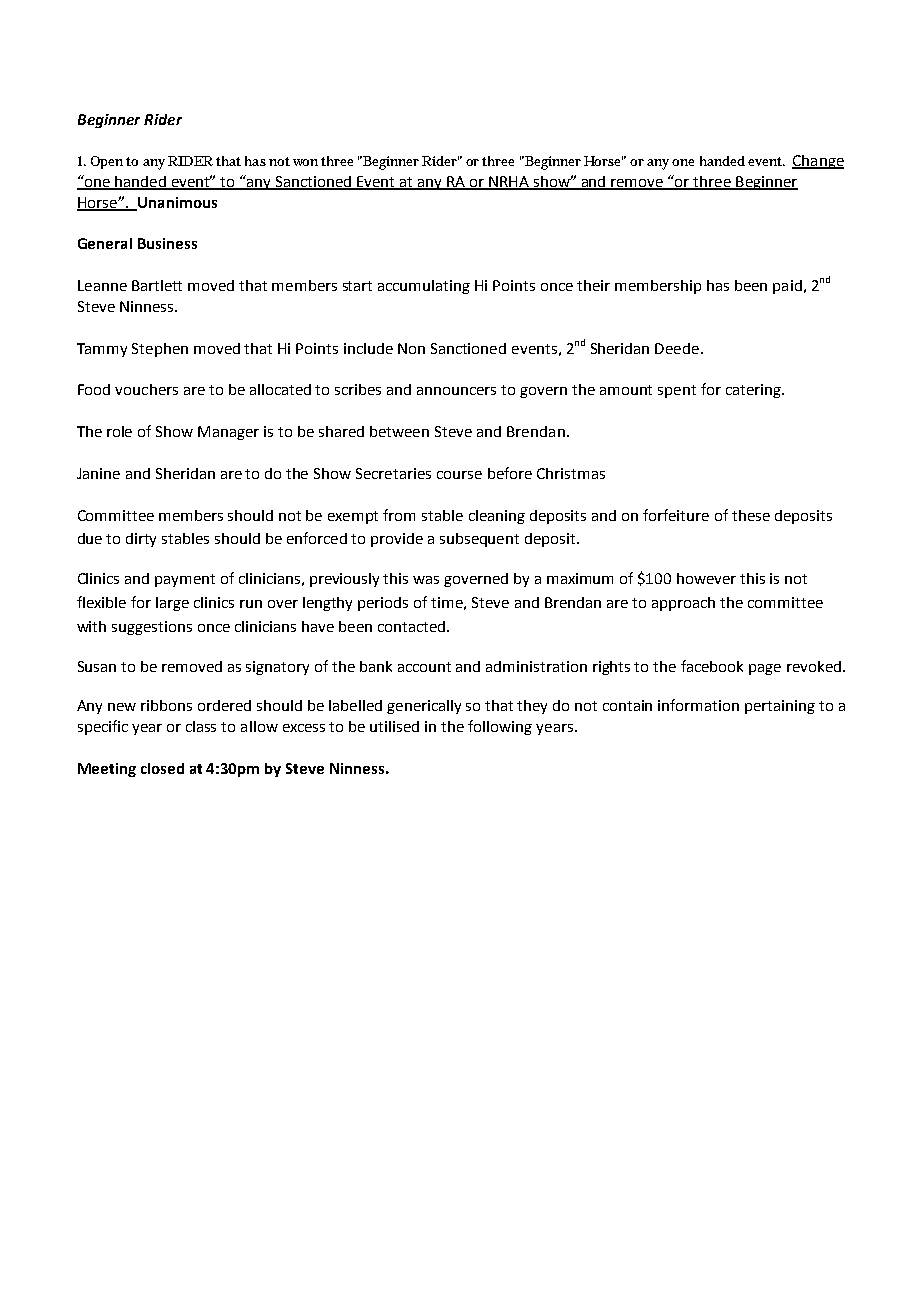 Image resolution: width=924 pixels, height=1308 pixels. What do you see at coordinates (698, 705) in the image?
I see `information` at bounding box center [698, 705].
